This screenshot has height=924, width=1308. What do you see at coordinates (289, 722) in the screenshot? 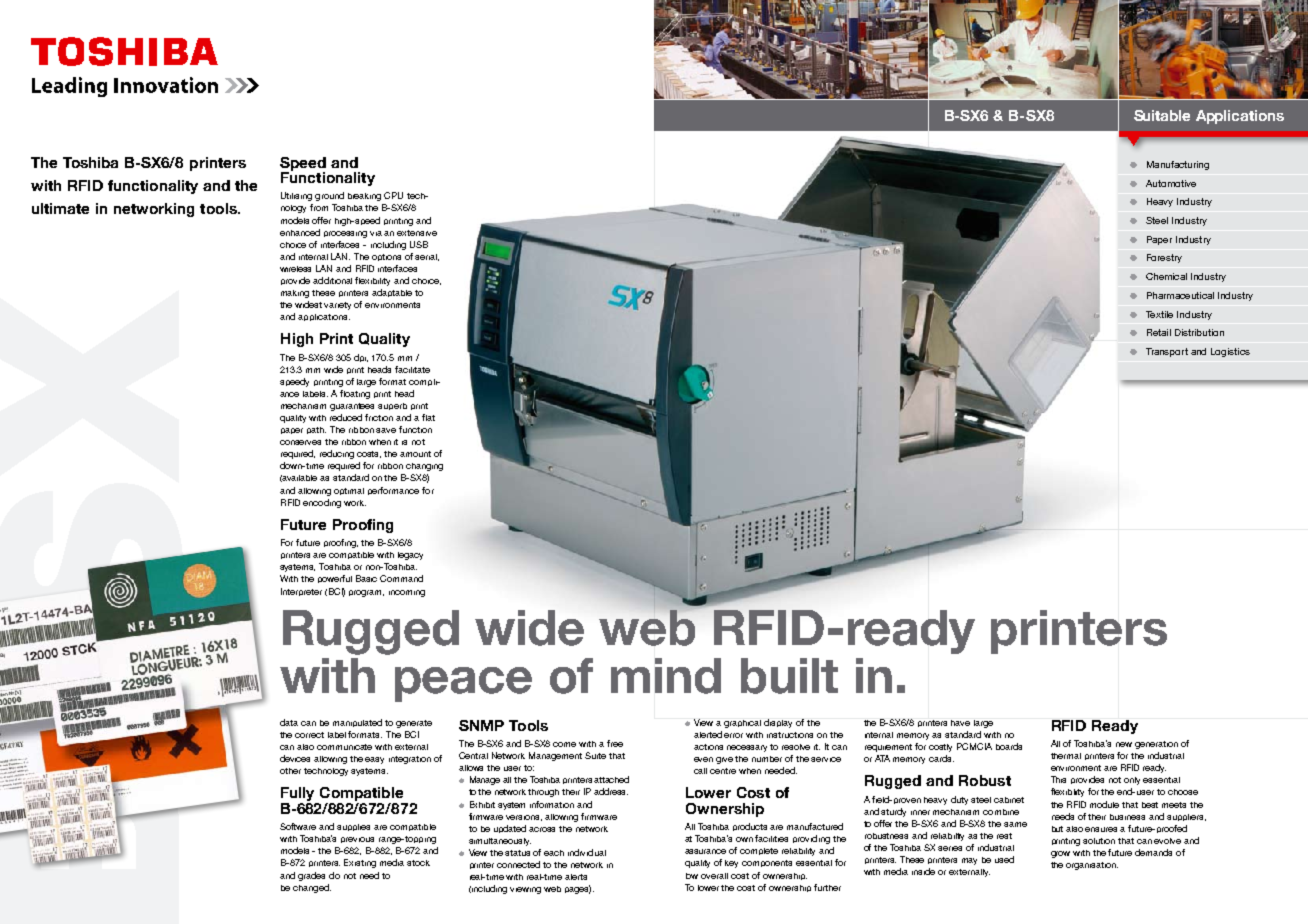
I see `data` at bounding box center [289, 722].
